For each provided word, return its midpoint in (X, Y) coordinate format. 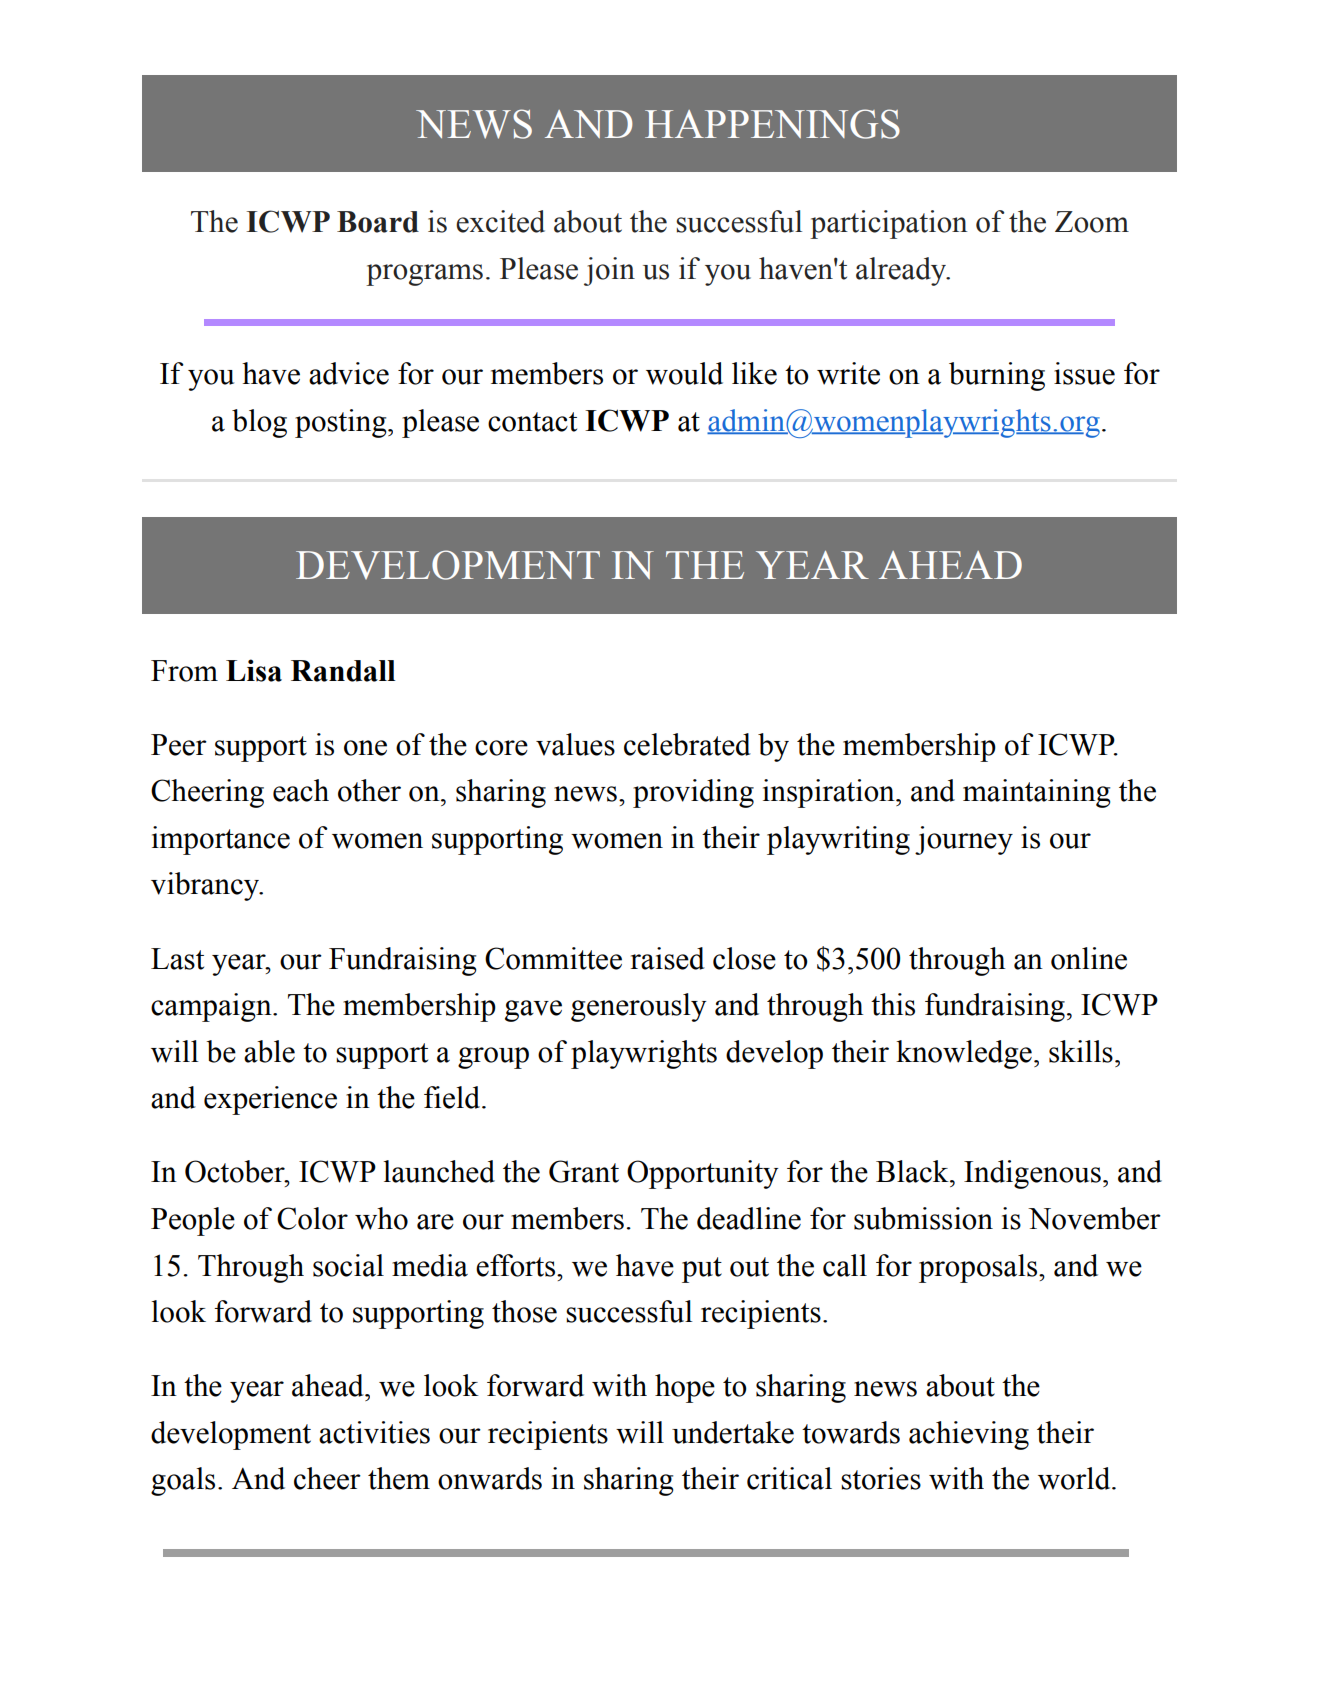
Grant (584, 1171)
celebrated (687, 744)
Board (378, 222)
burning (997, 376)
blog (259, 423)
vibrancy (206, 886)
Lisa (254, 670)
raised (668, 958)
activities (374, 1432)
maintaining (1036, 793)
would (684, 373)
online (1089, 958)
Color (312, 1218)
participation (888, 224)
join (609, 271)
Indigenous (1032, 1174)
